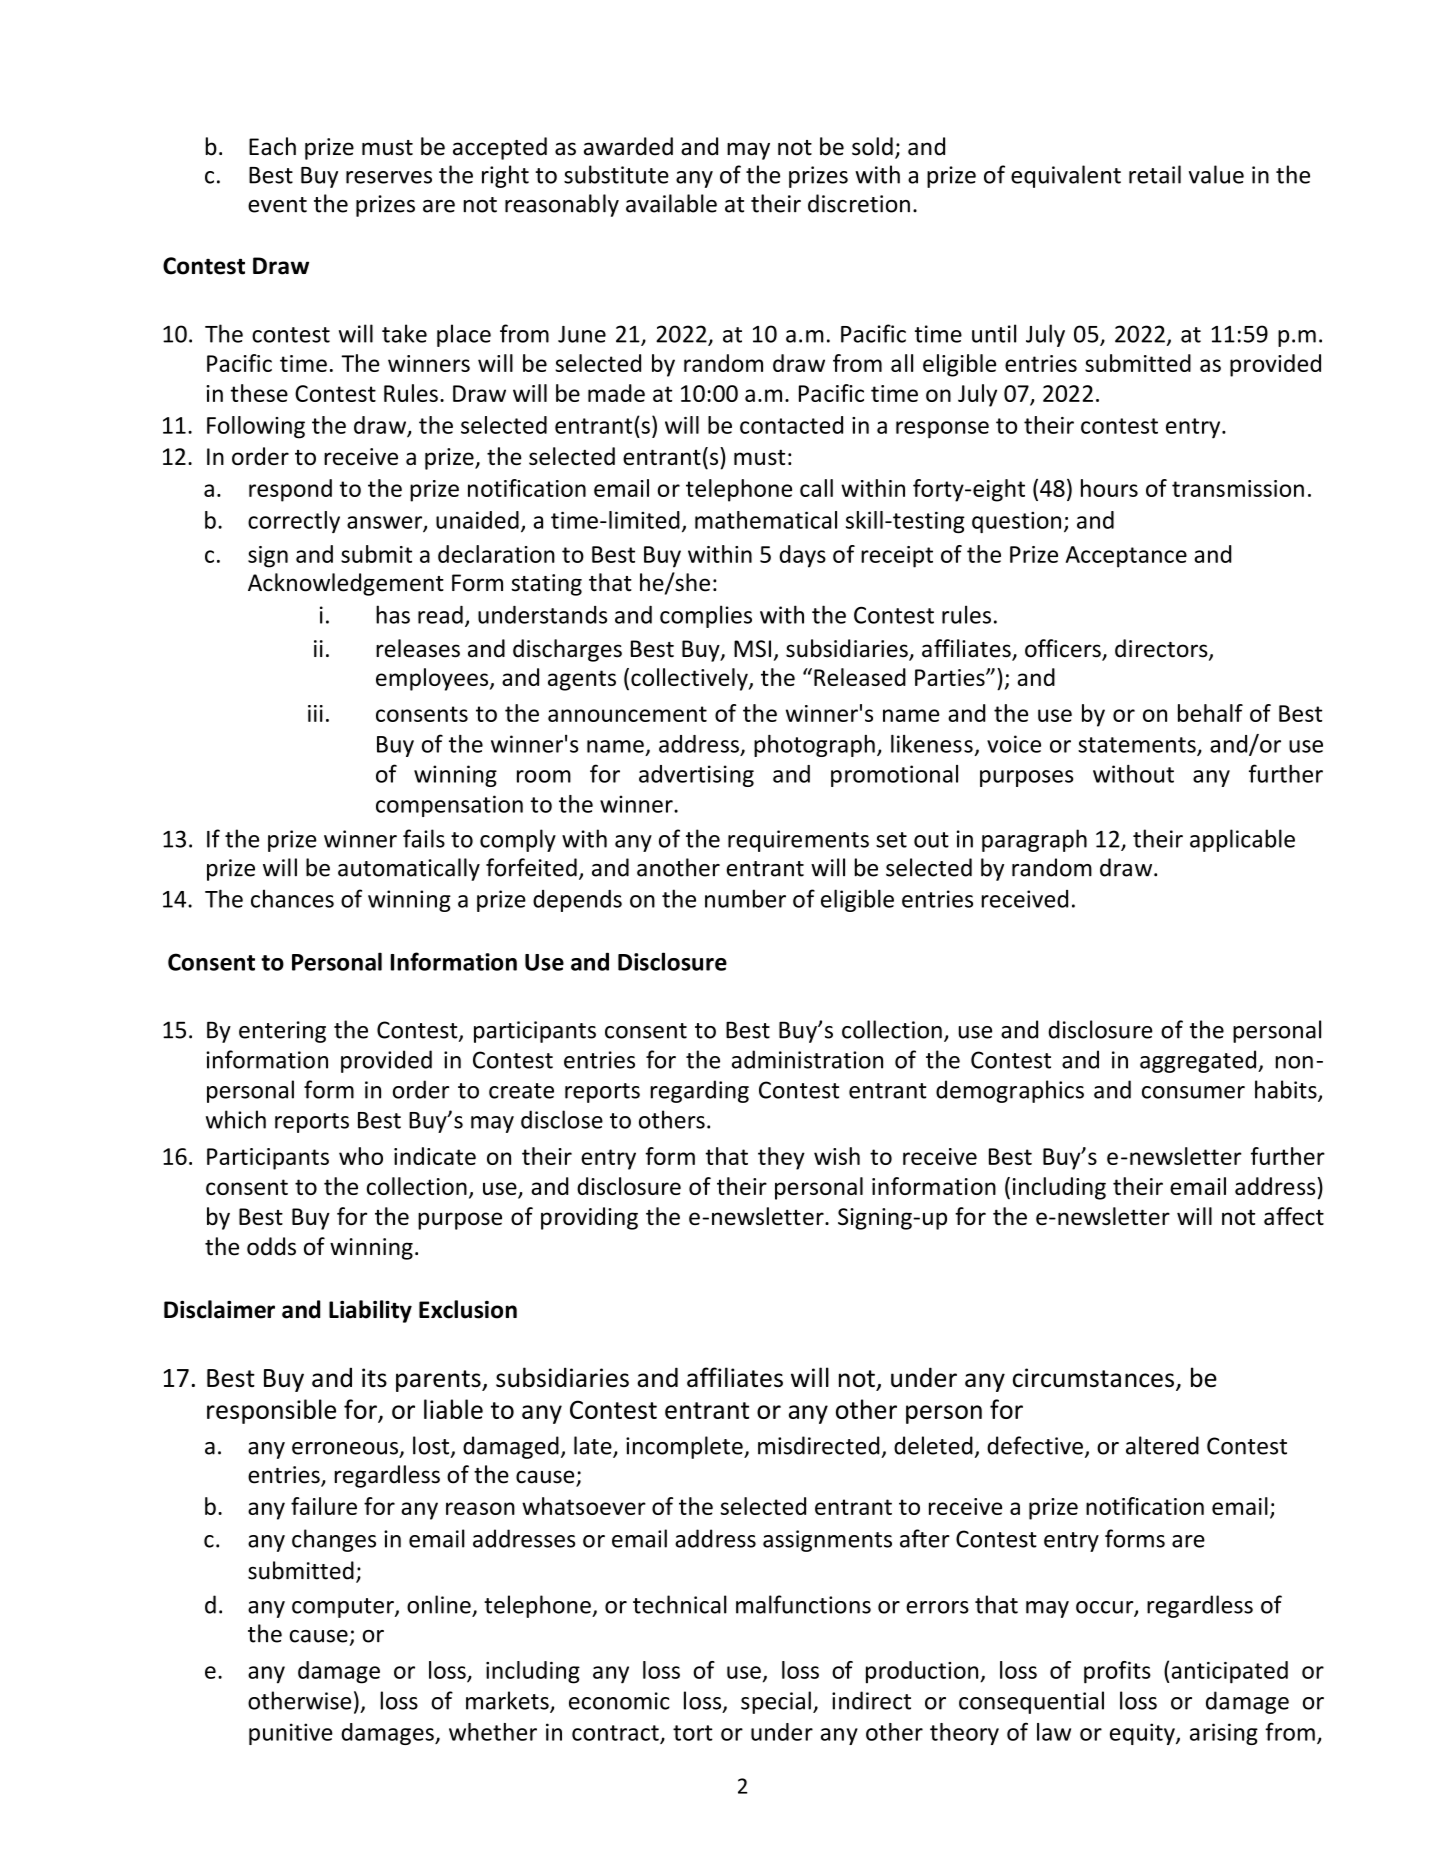  What do you see at coordinates (671, 203) in the screenshot?
I see `available` at bounding box center [671, 203].
